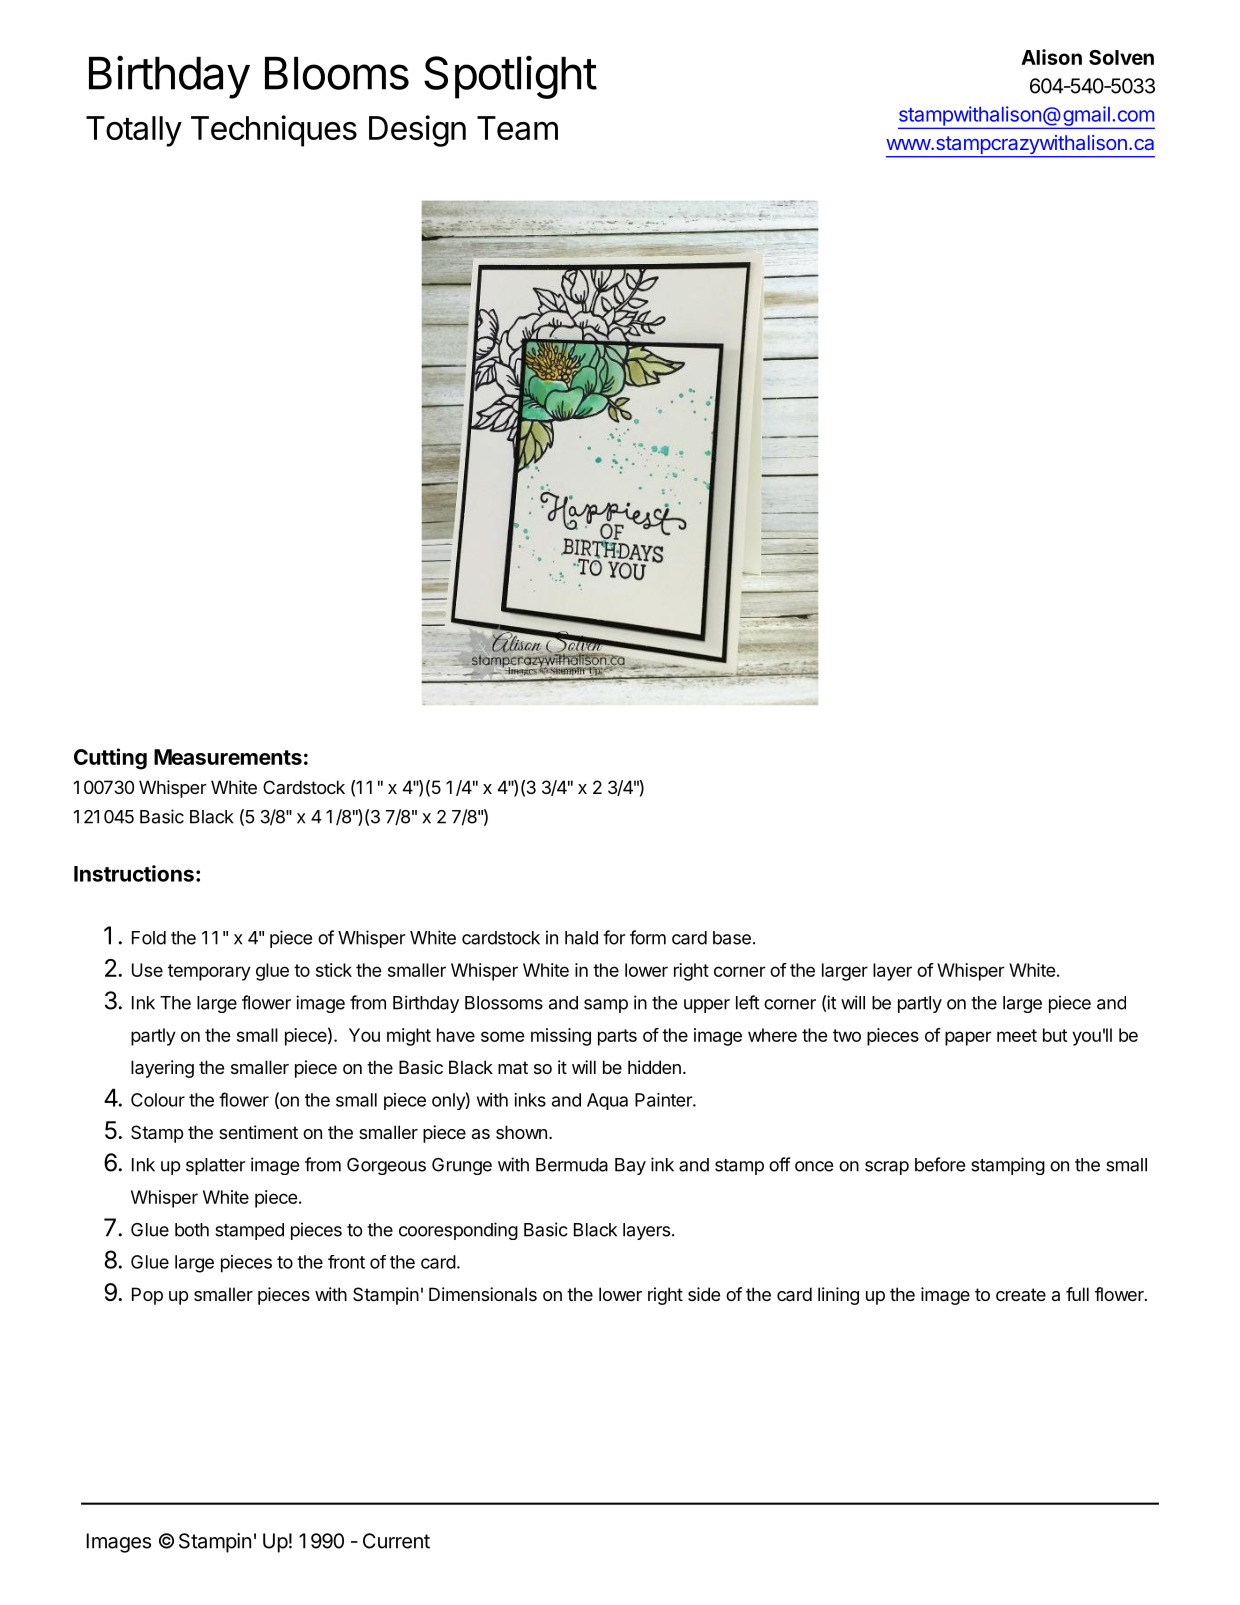  What do you see at coordinates (732, 938) in the page?
I see `base` at bounding box center [732, 938].
